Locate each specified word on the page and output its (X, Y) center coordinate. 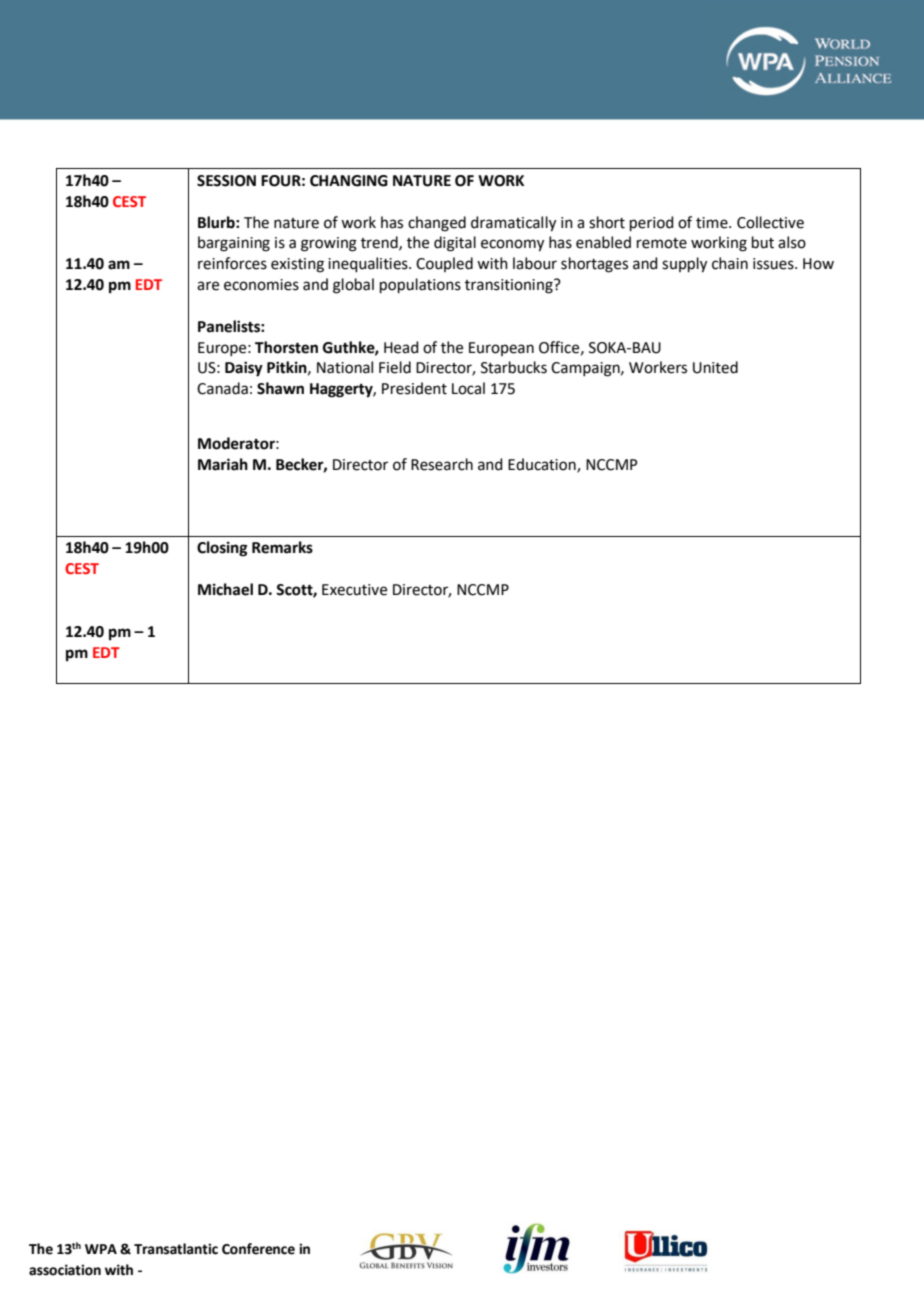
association (65, 1270)
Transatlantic (176, 1249)
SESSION (226, 181)
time (713, 223)
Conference (258, 1249)
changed (437, 224)
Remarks (282, 547)
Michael (225, 589)
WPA (101, 1249)
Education (543, 465)
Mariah (223, 464)
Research (442, 464)
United (715, 367)
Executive (354, 590)
